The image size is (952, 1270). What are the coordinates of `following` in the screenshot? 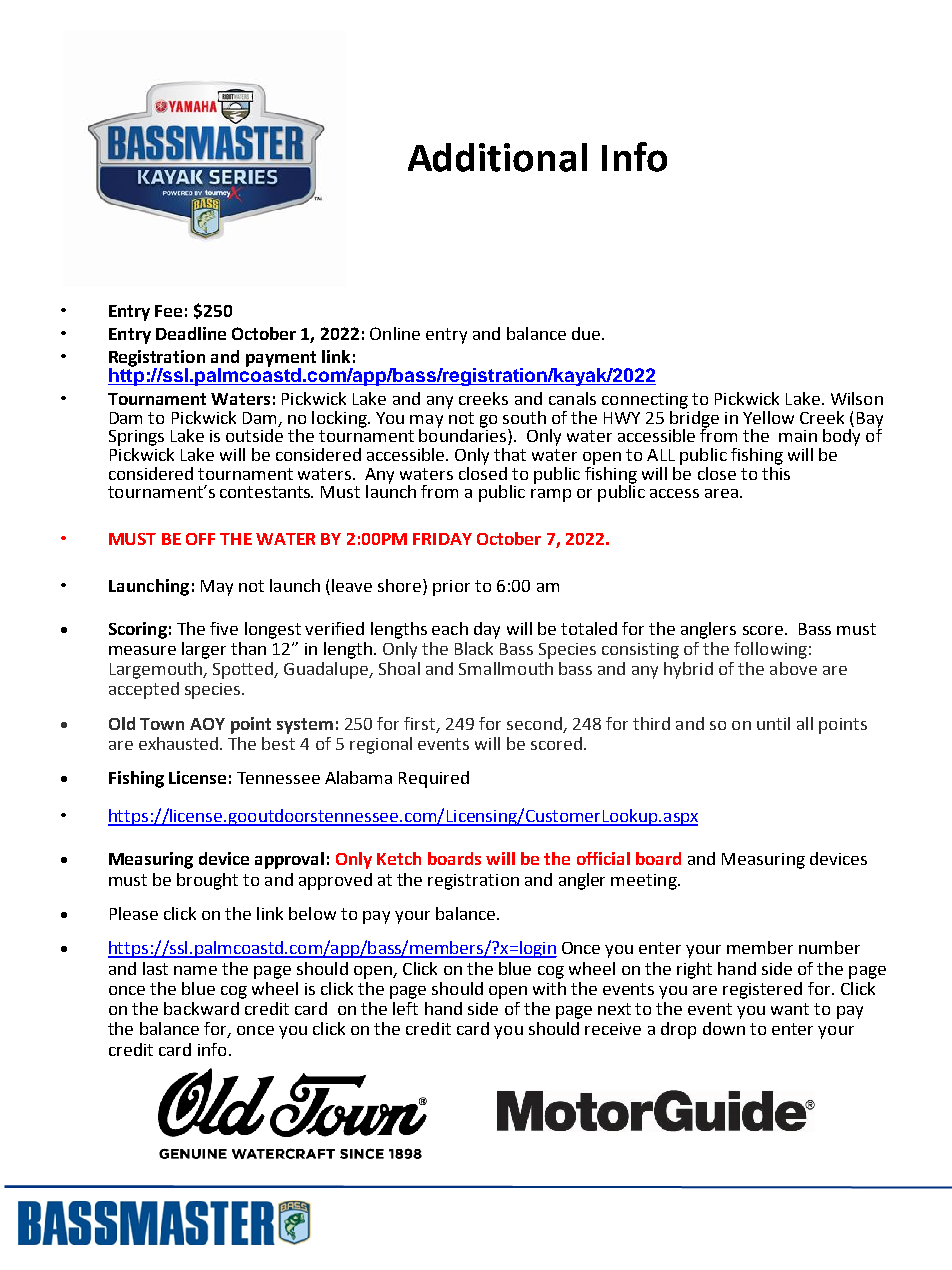 It's located at (770, 650).
